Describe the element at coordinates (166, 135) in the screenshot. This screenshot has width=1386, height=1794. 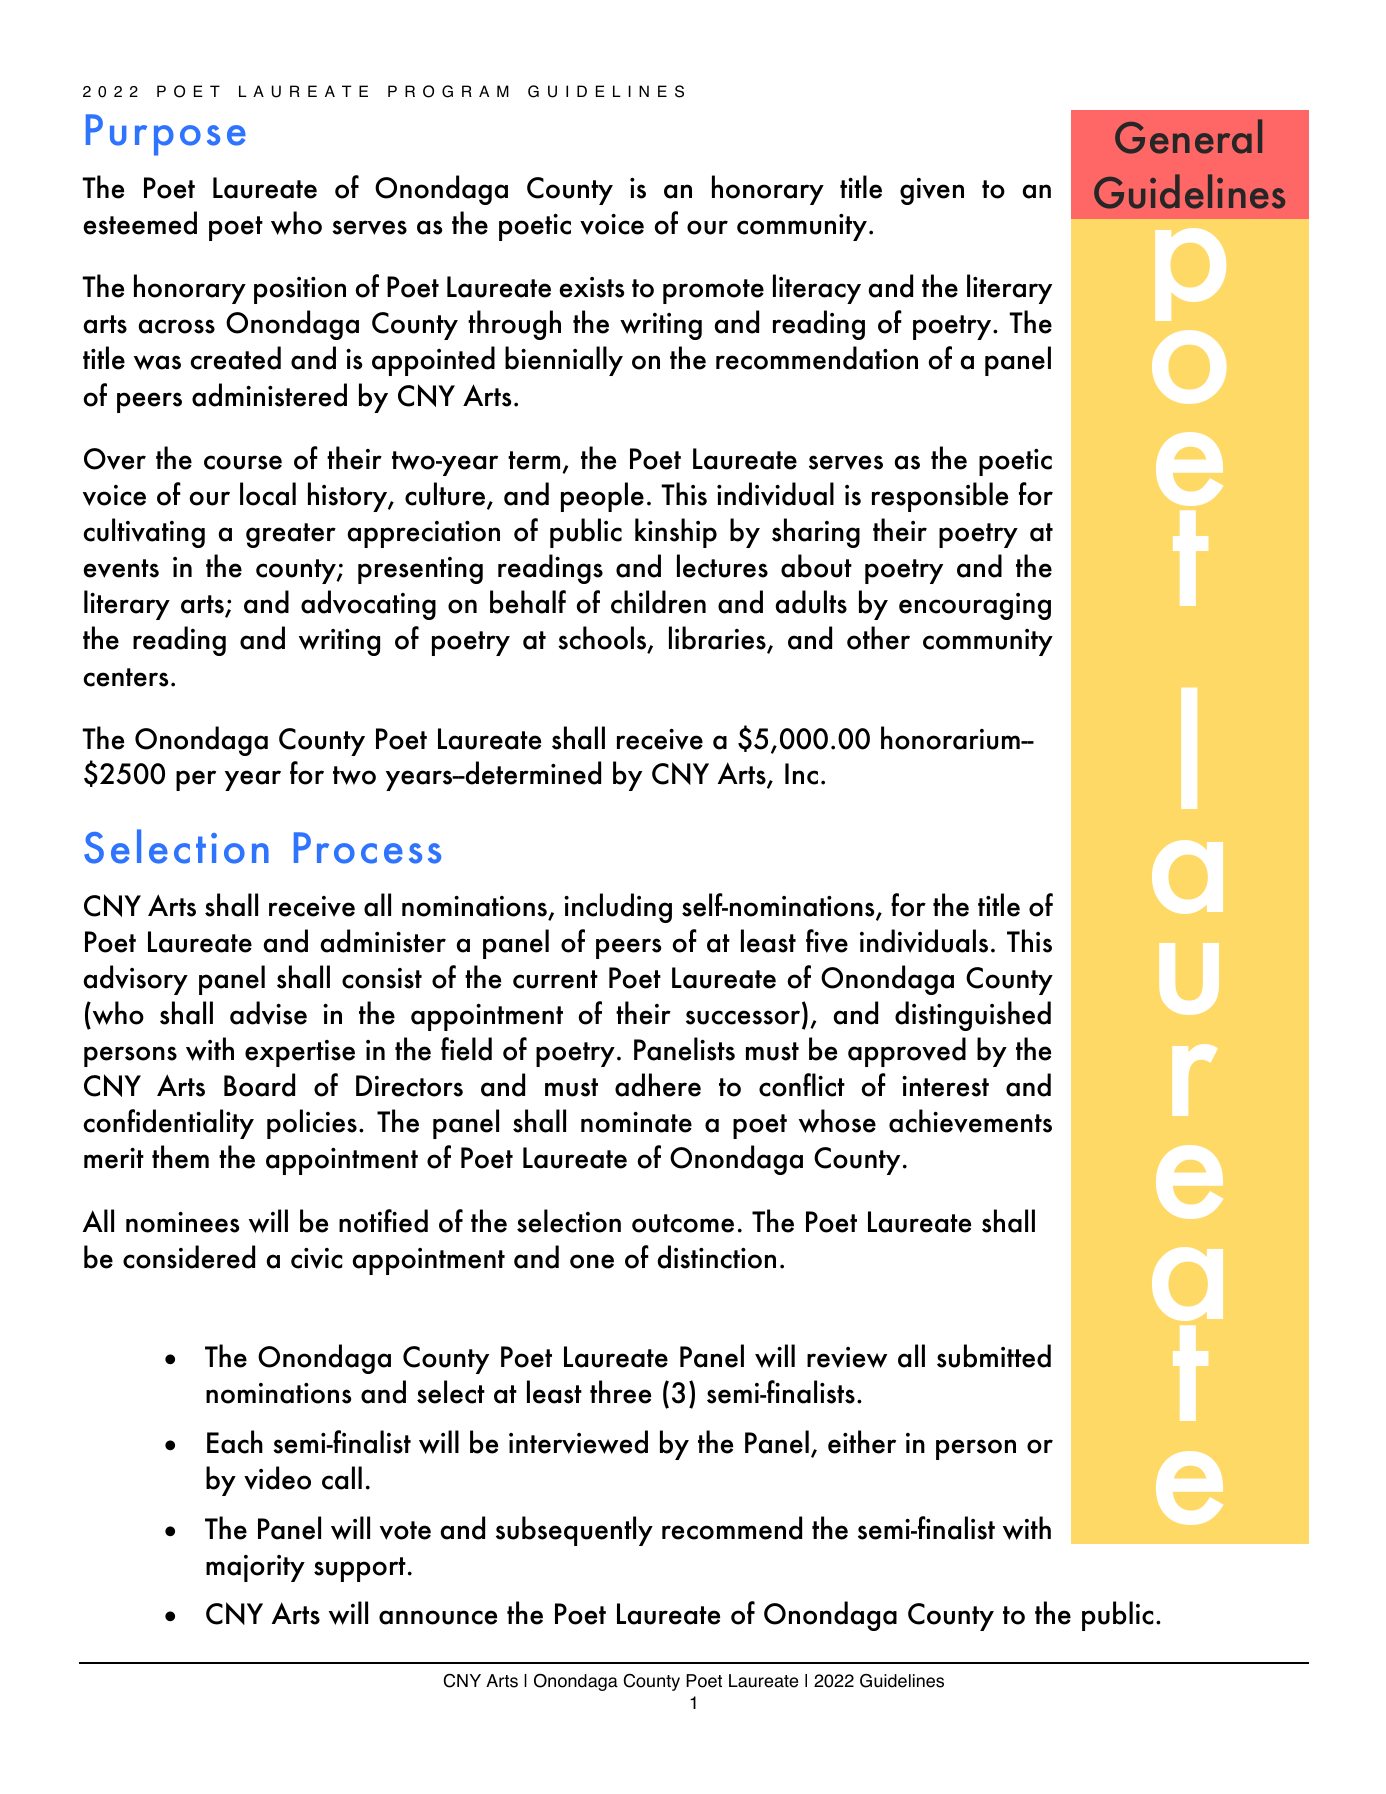
I see `Purpose` at that location.
